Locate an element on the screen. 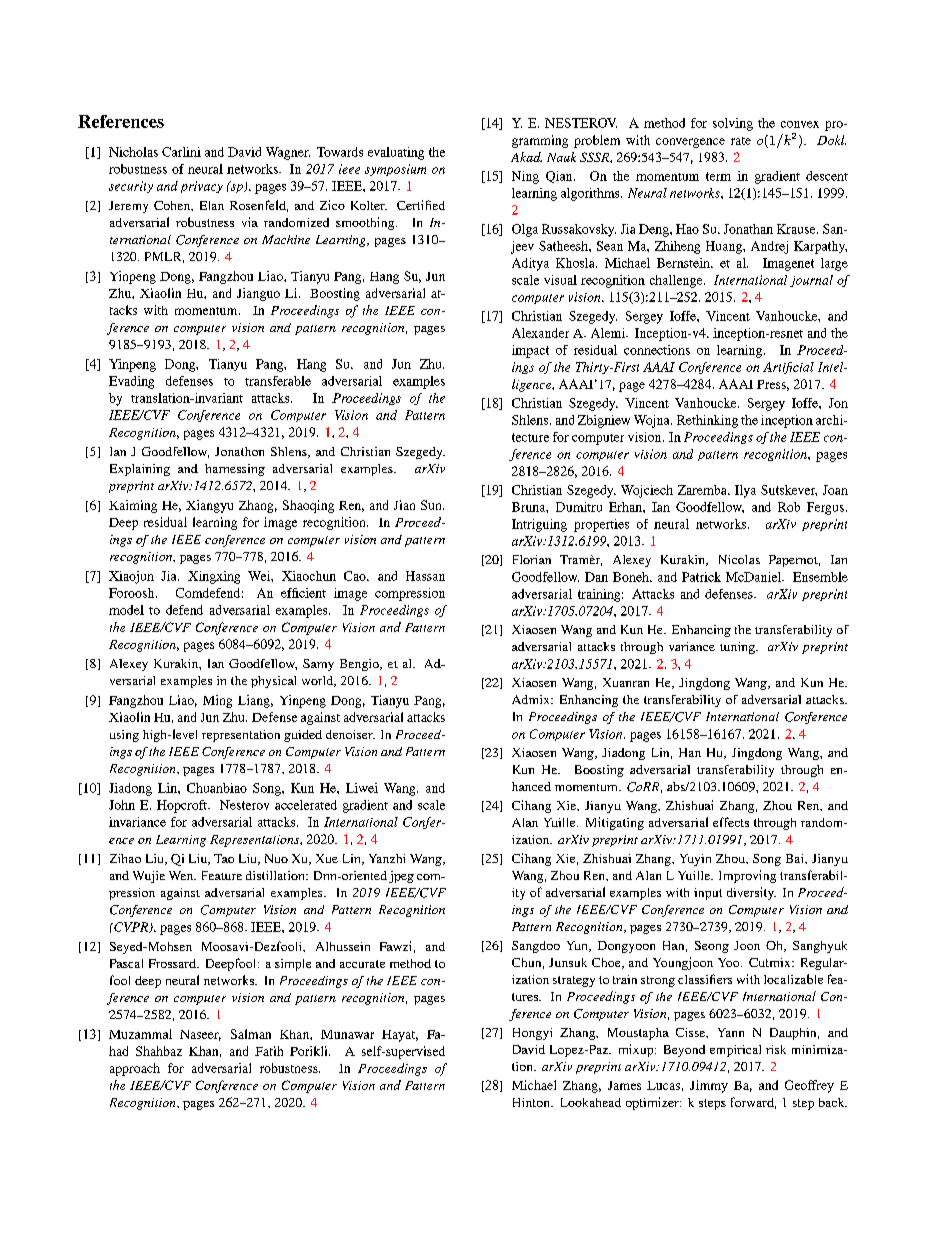  privacy is located at coordinates (202, 187).
